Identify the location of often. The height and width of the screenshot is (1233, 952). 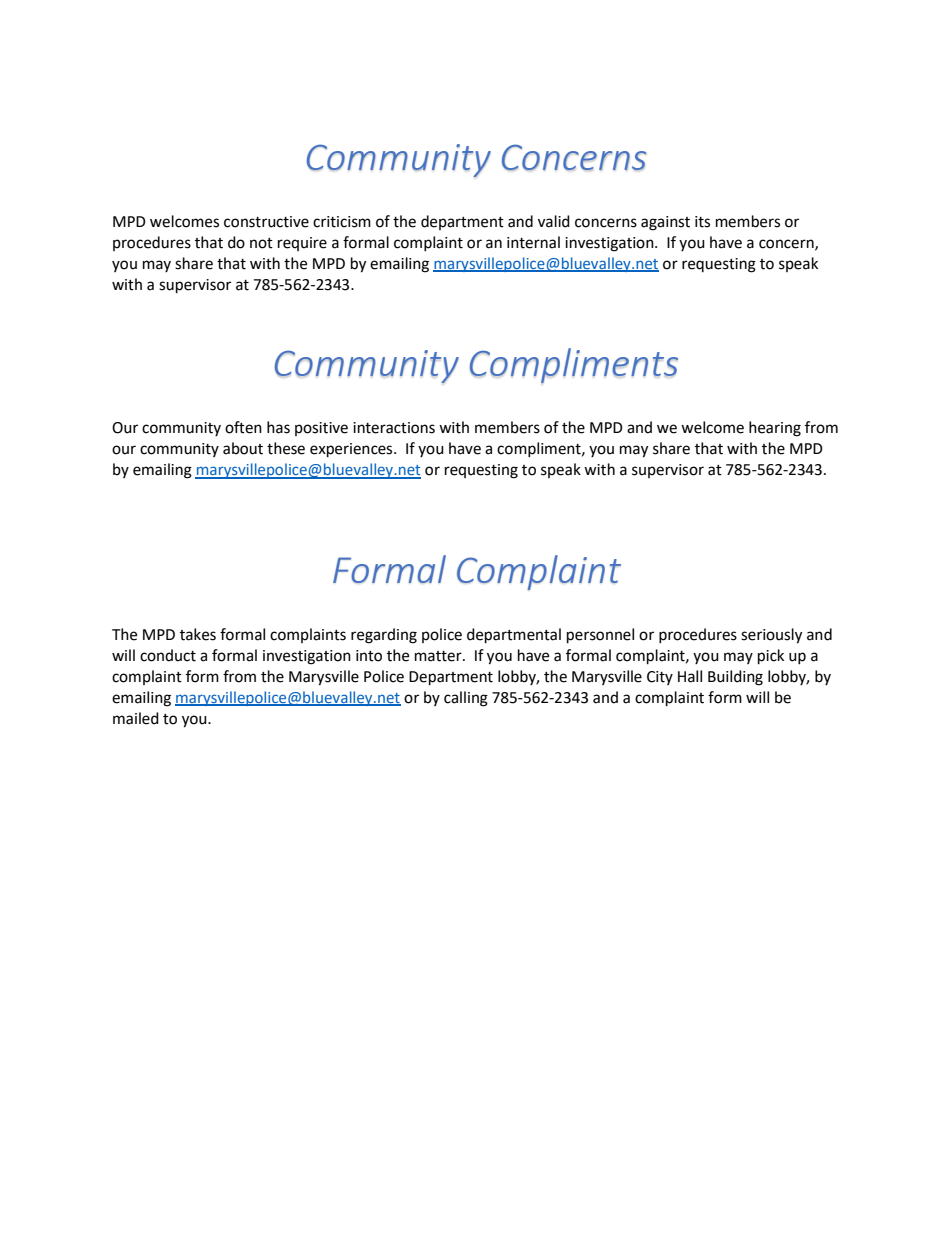
(243, 427).
